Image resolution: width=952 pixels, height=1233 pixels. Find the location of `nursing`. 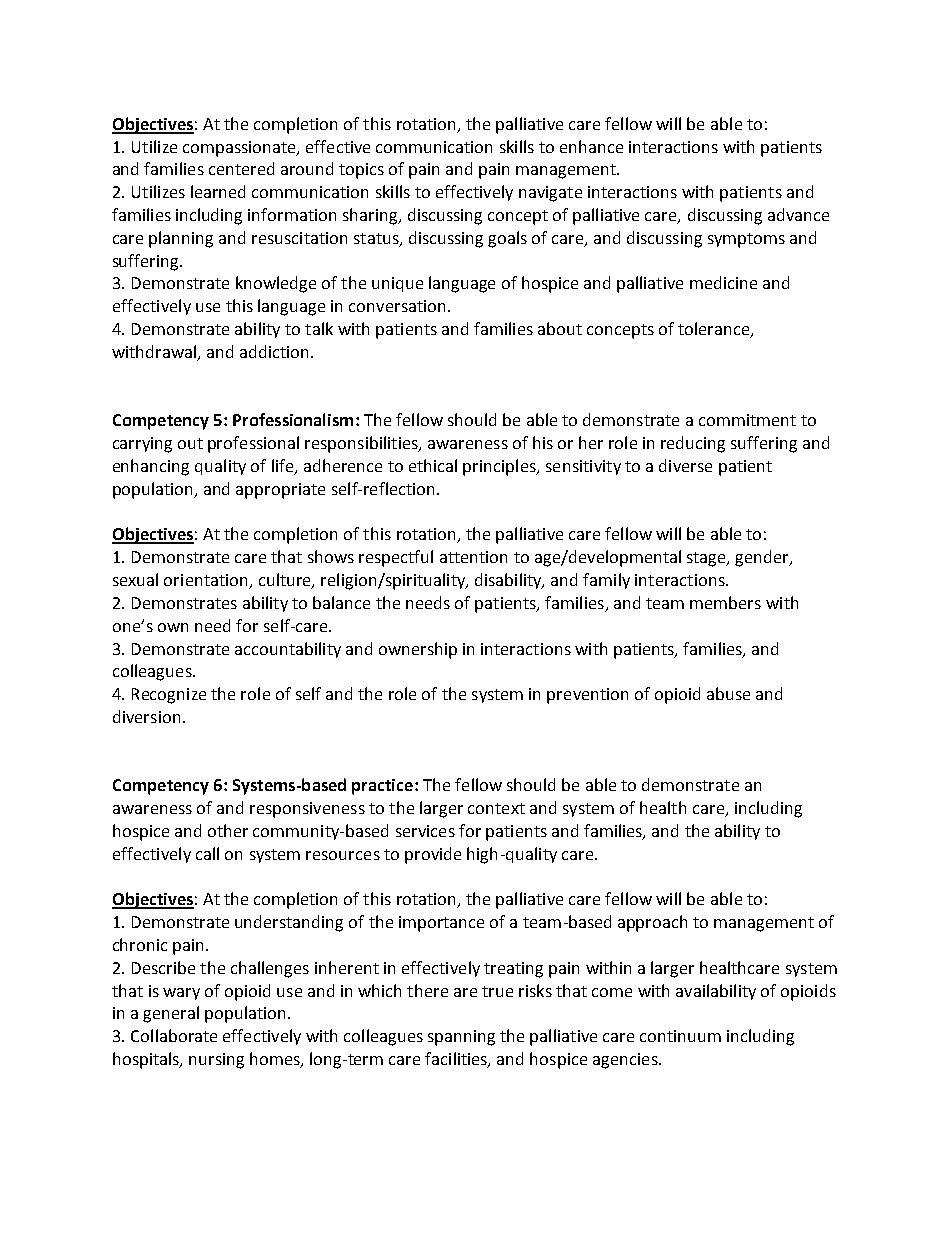

nursing is located at coordinates (216, 1061).
